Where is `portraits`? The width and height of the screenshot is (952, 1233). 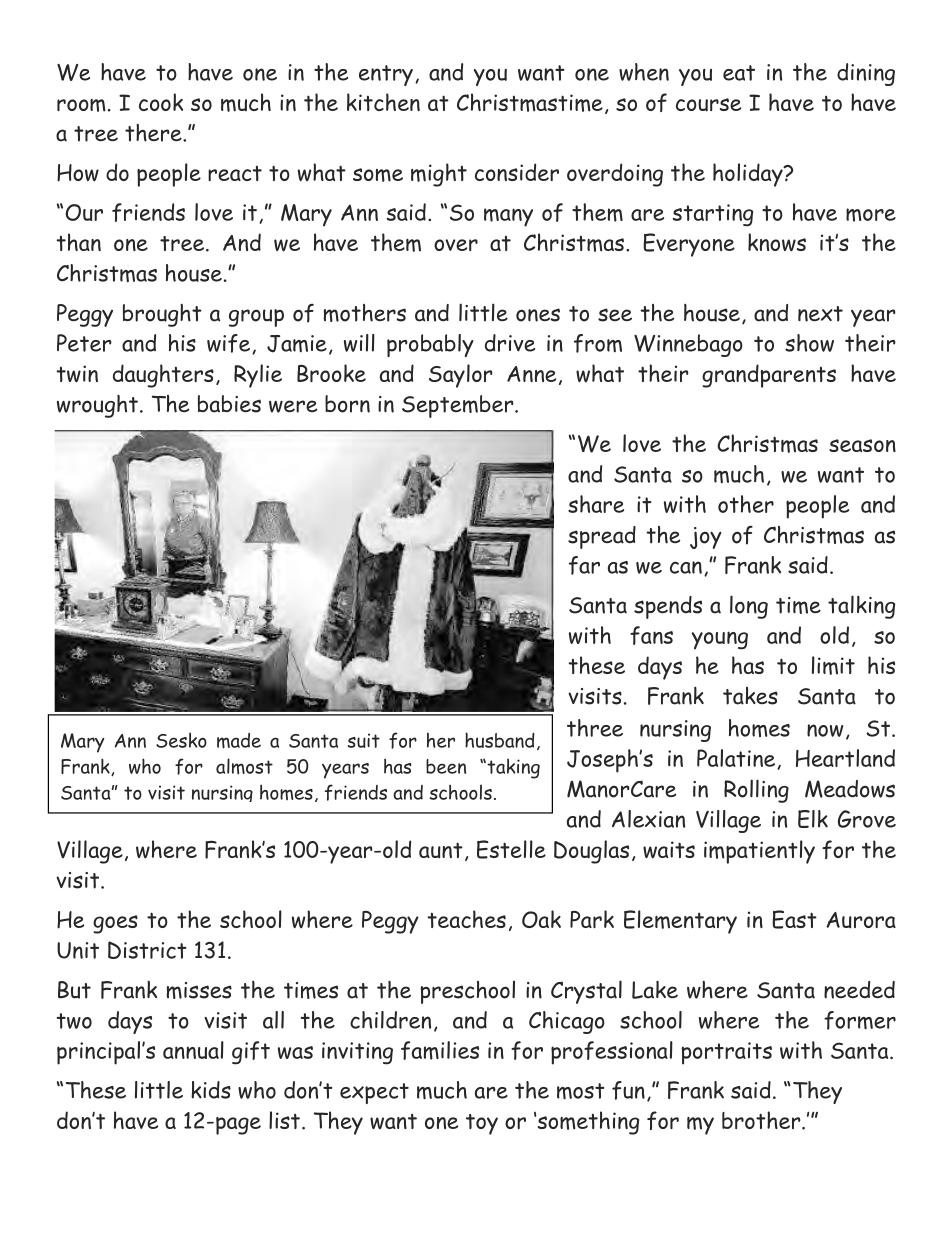 portraits is located at coordinates (727, 1053).
